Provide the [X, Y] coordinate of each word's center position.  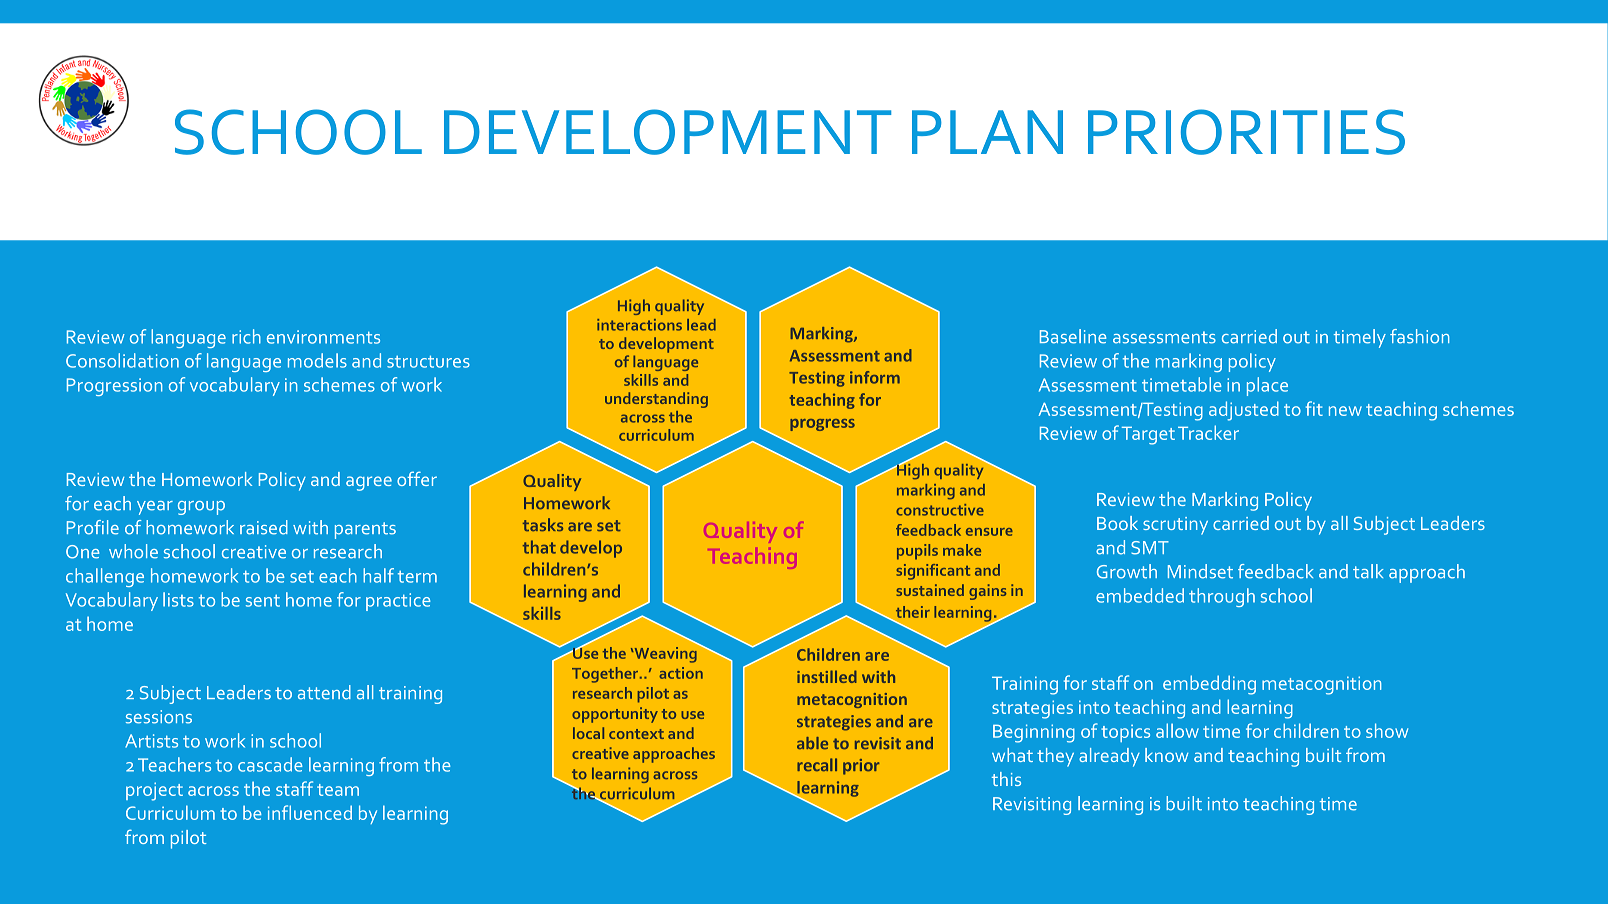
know [1167, 755]
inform [875, 377]
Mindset [1200, 571]
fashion [1419, 336]
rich [246, 336]
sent [263, 601]
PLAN [987, 132]
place [1267, 386]
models [317, 360]
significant [933, 572]
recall [817, 764]
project [154, 791]
